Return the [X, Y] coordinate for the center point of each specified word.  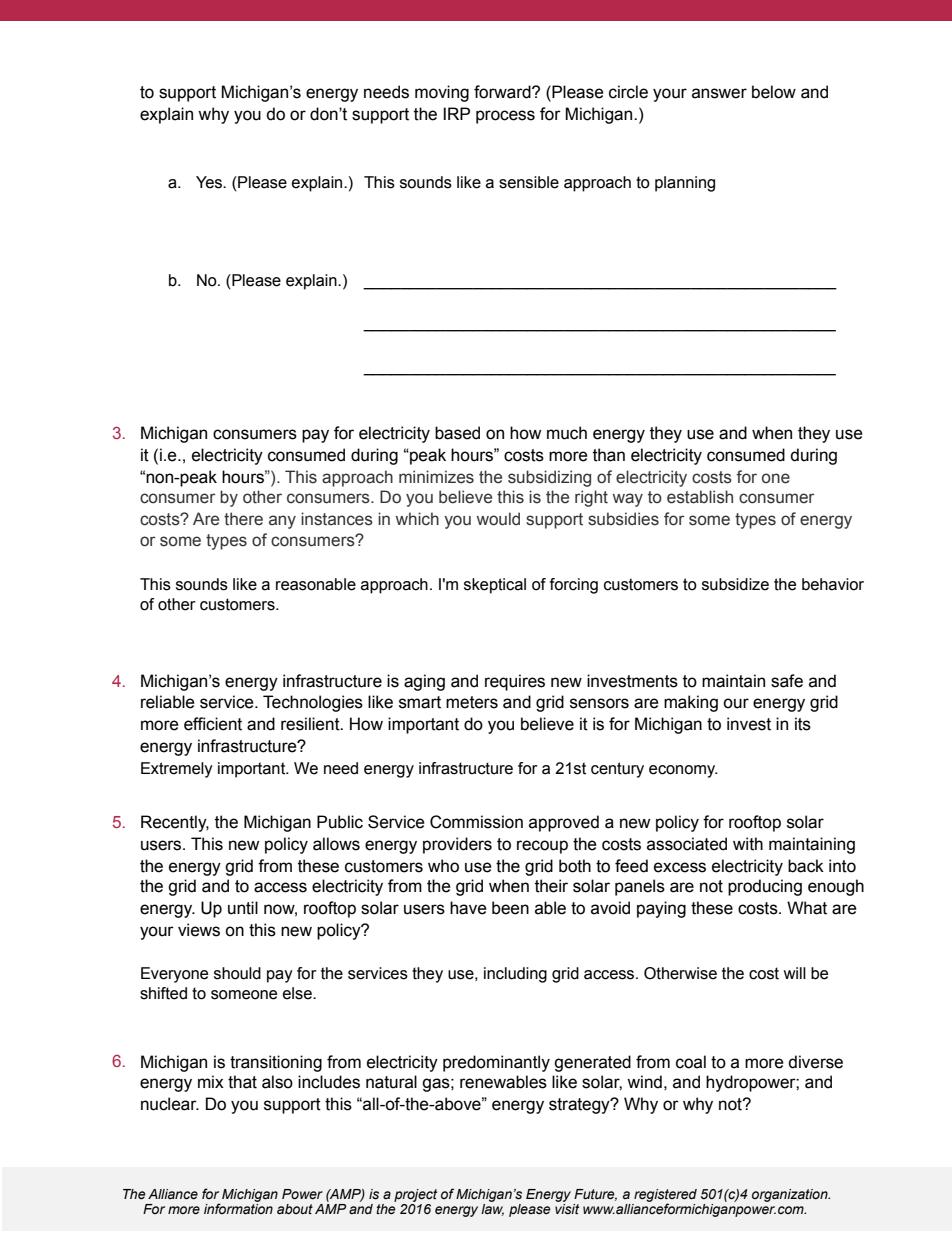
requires [515, 682]
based [457, 433]
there [243, 519]
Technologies [313, 703]
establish [700, 497]
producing [765, 887]
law [492, 1210]
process [505, 117]
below [774, 92]
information [238, 1209]
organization [791, 1195]
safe [787, 681]
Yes [210, 182]
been [510, 908]
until [243, 908]
